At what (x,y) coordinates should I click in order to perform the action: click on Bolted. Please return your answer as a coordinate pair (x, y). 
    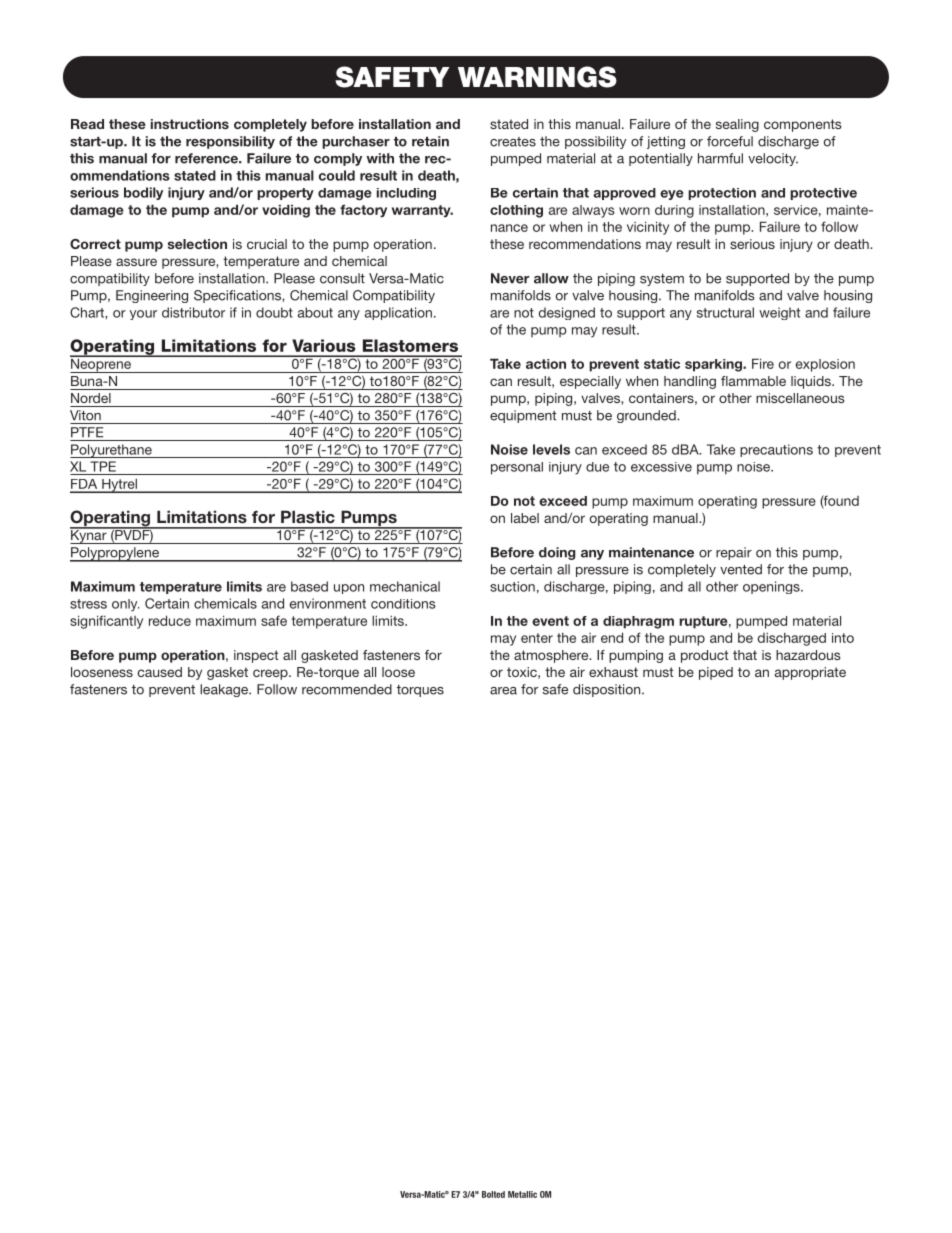
    Looking at the image, I should click on (493, 1194).
